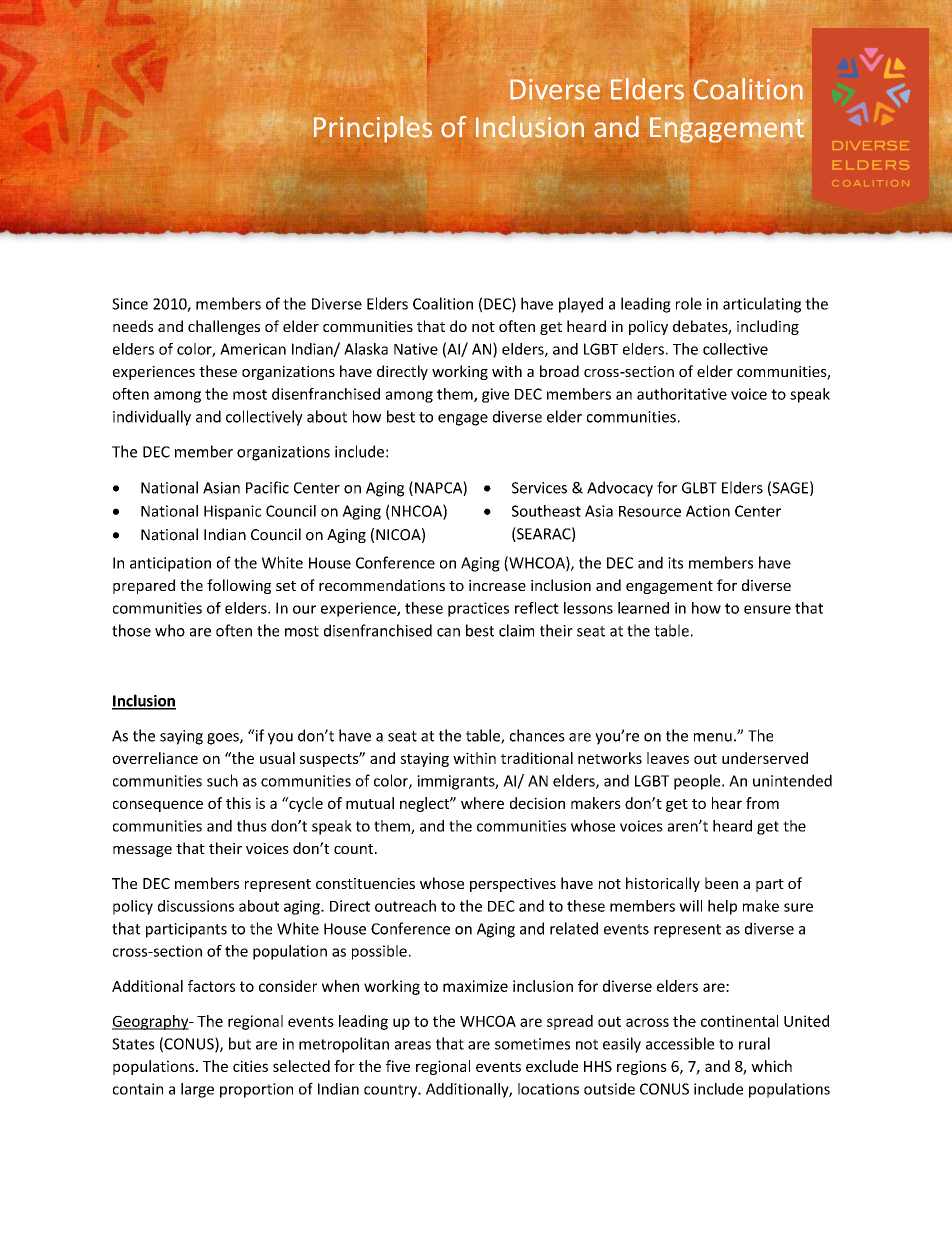  Describe the element at coordinates (682, 394) in the image. I see `authoritative` at that location.
